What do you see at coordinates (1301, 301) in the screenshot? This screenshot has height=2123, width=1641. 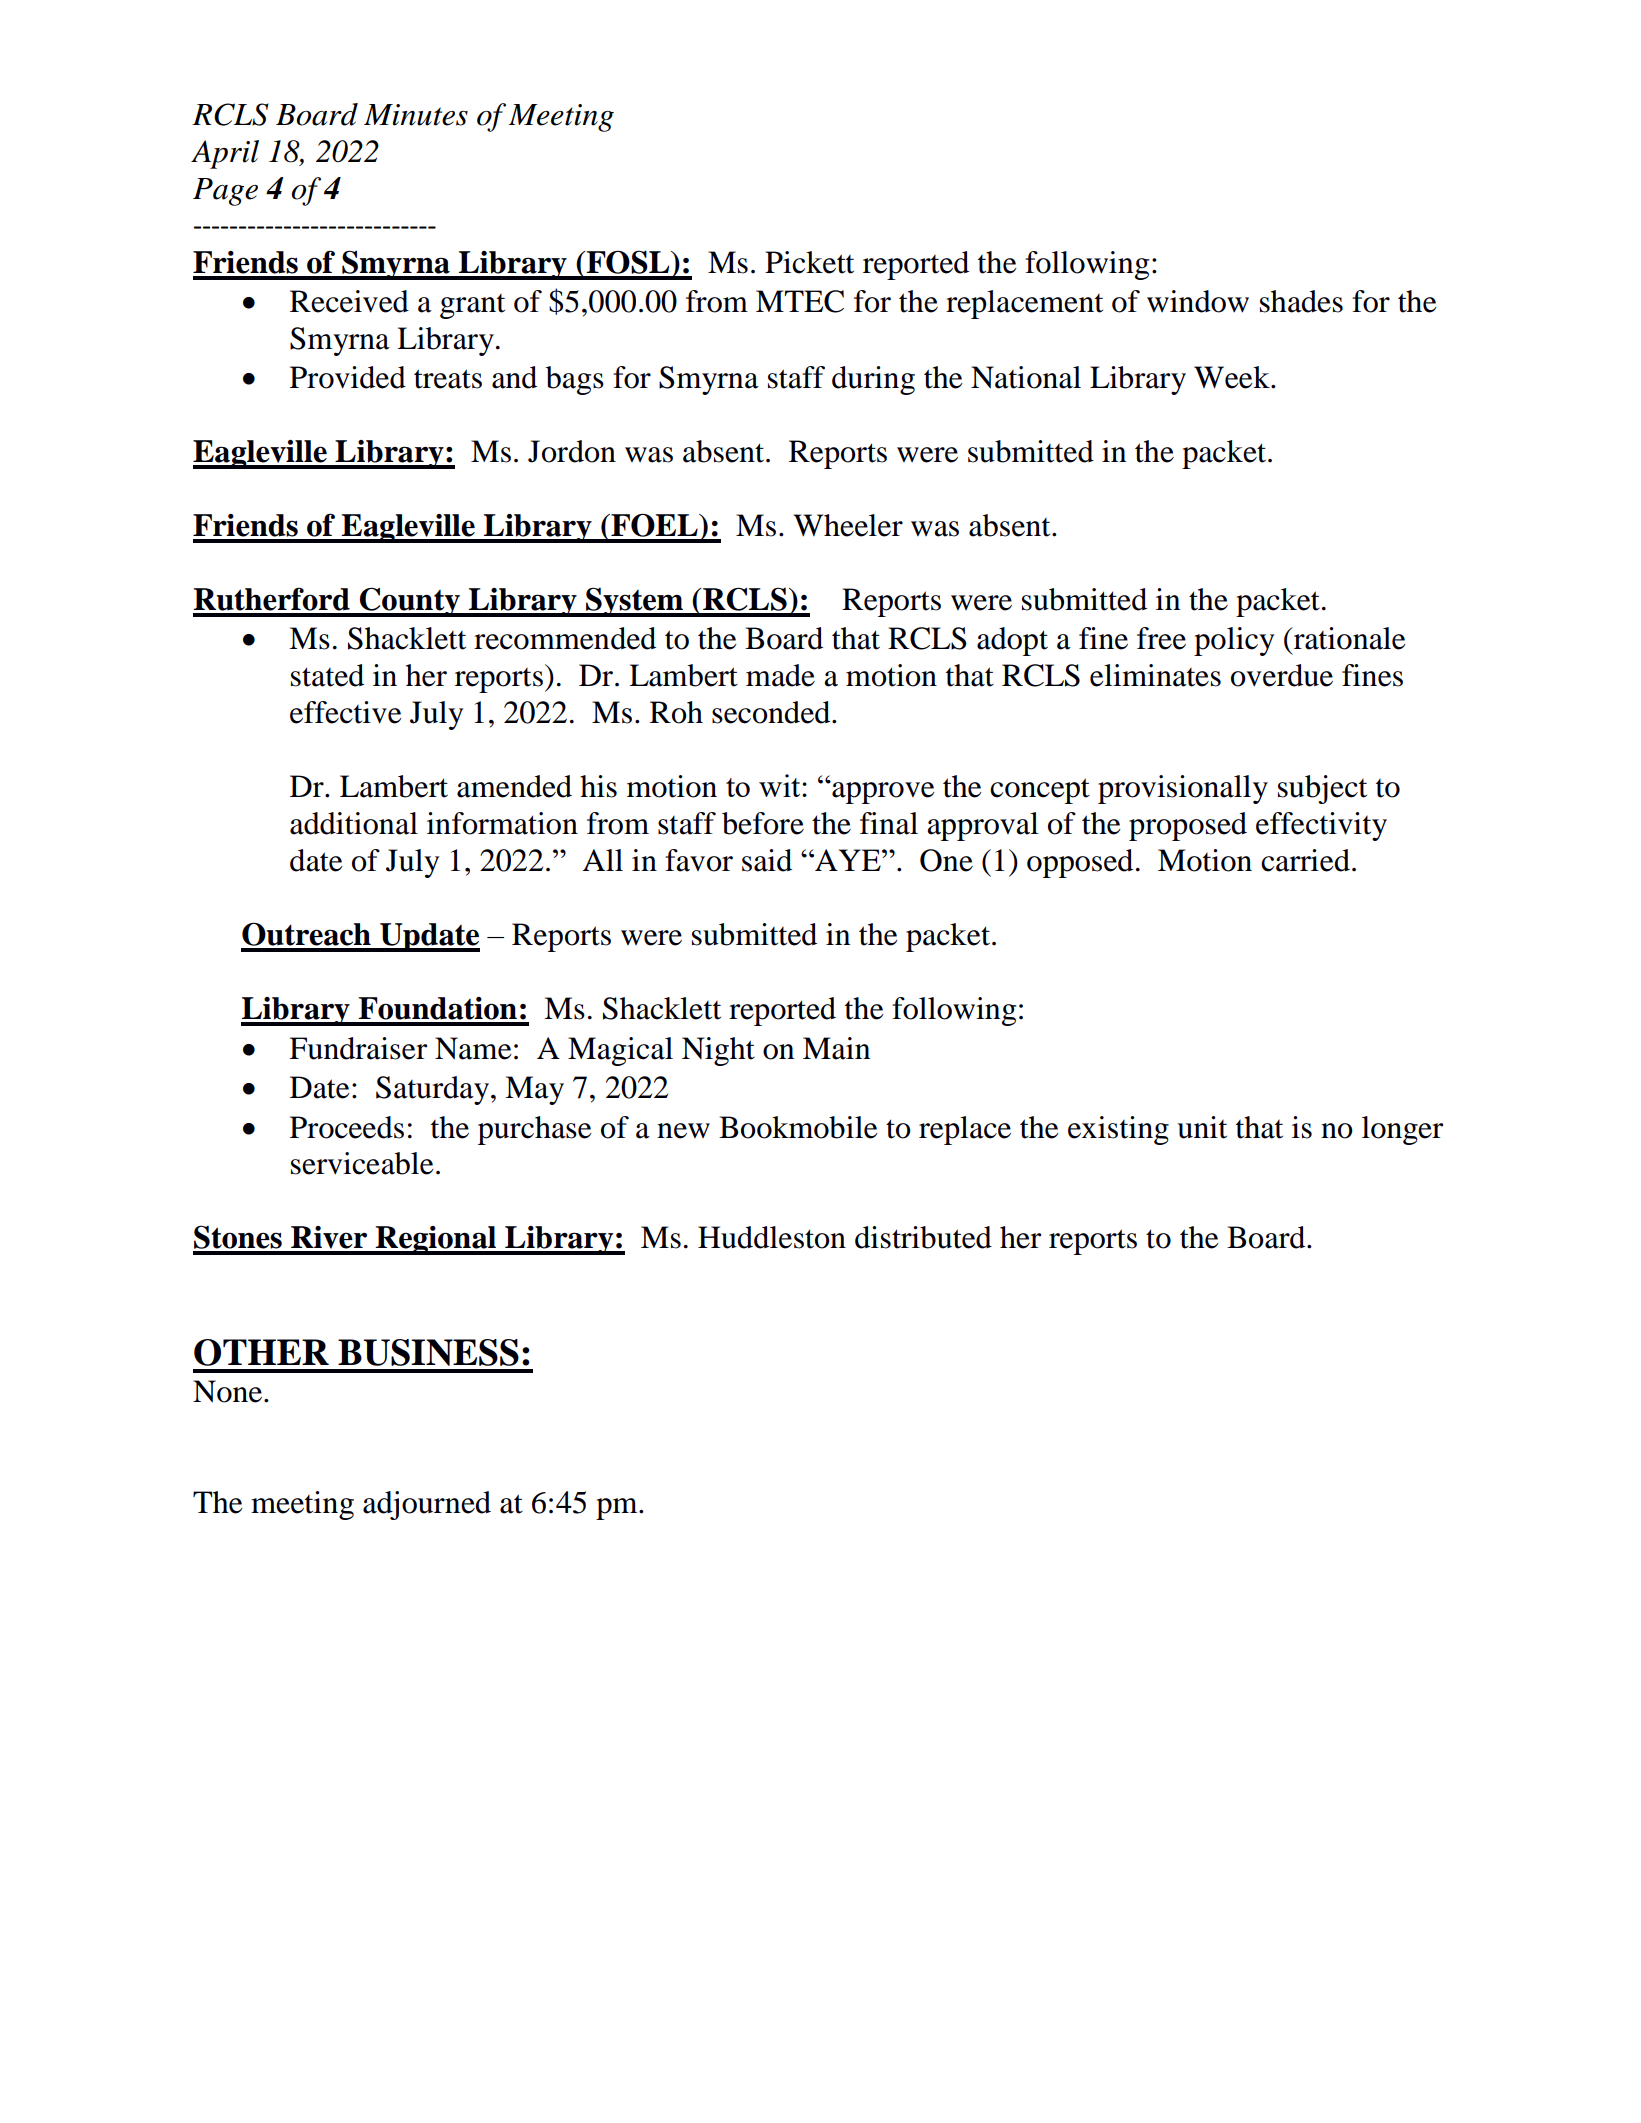 I see `shades` at bounding box center [1301, 301].
